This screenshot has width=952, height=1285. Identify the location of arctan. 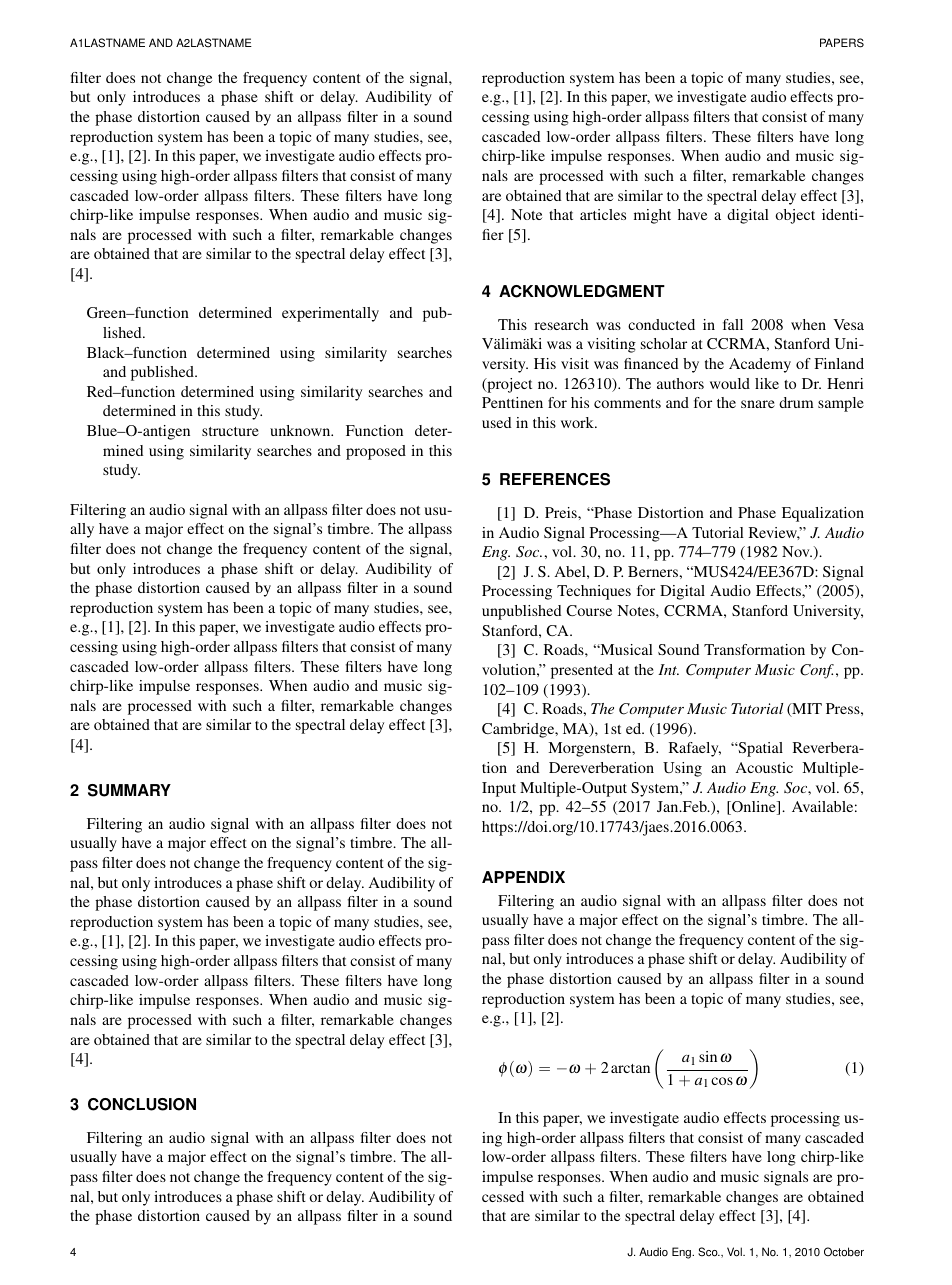
(630, 1068).
